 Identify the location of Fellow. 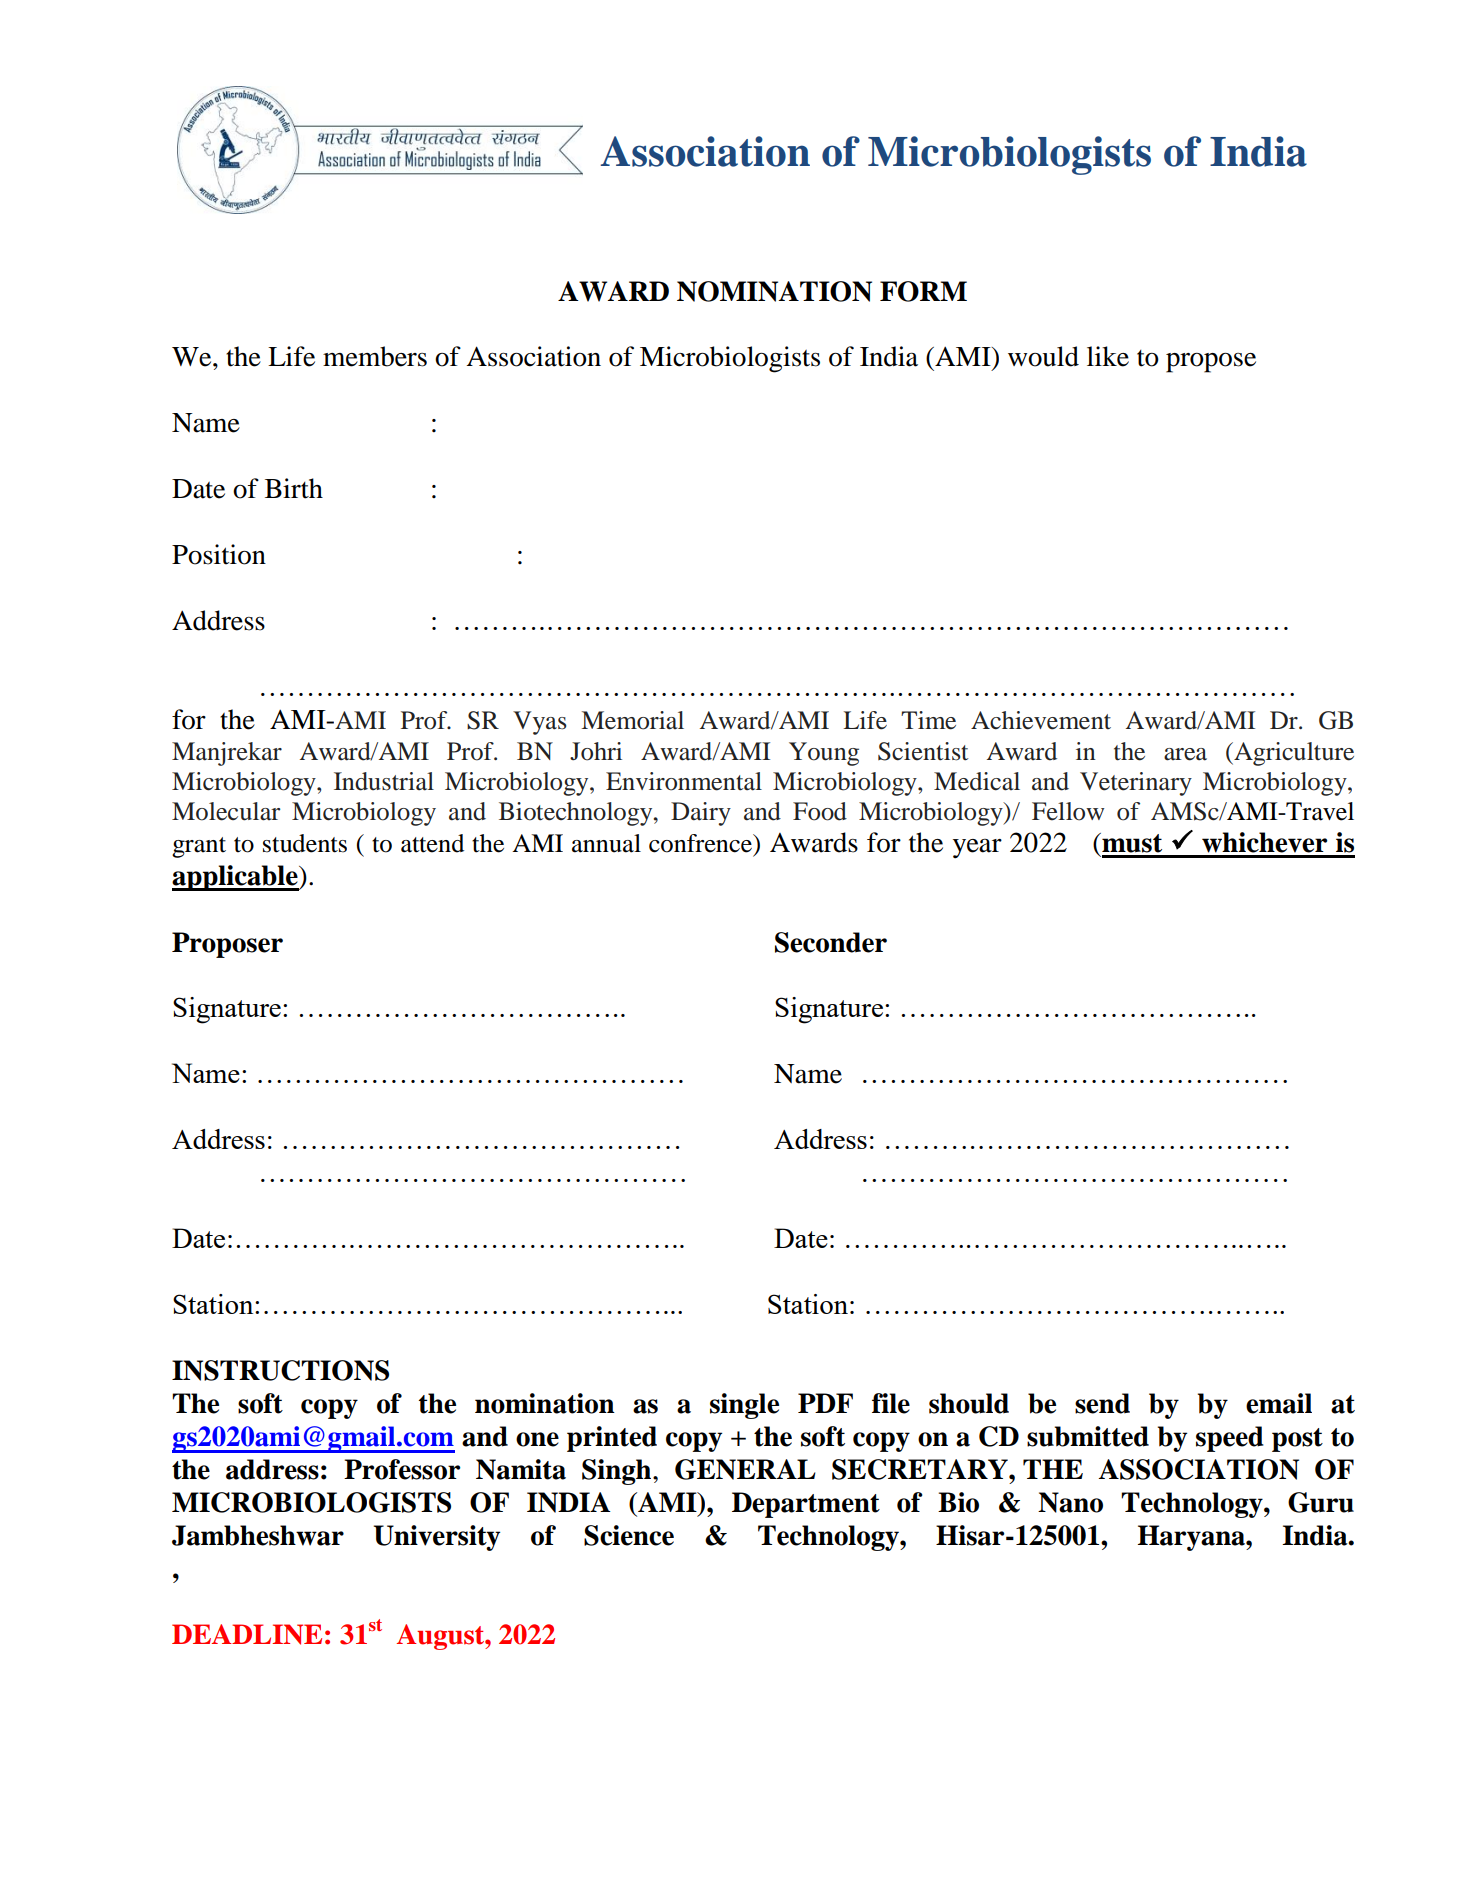
(1068, 811).
